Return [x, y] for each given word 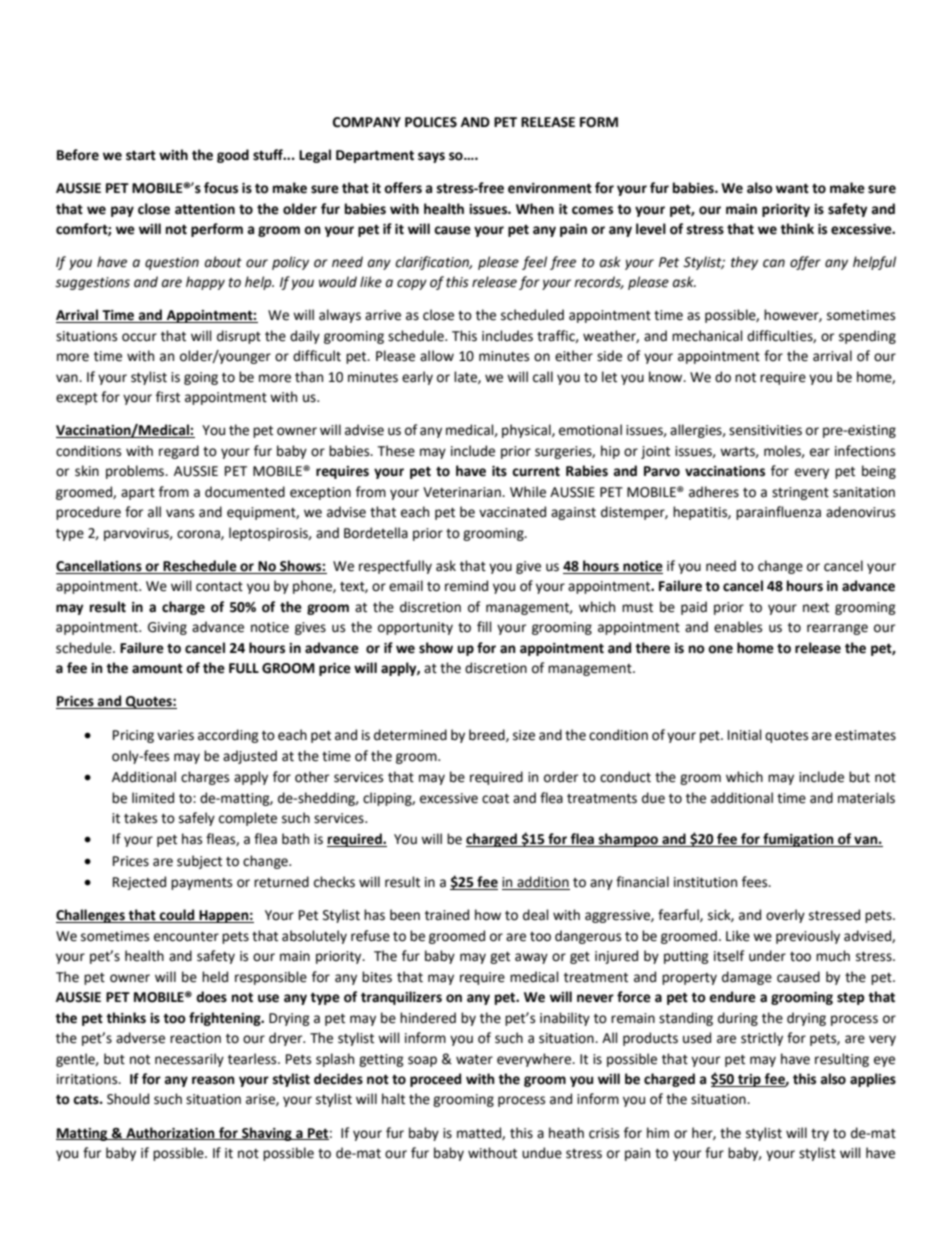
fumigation [798, 840]
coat [495, 799]
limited [153, 798]
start [141, 155]
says [431, 157]
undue [542, 1153]
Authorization [170, 1133]
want [792, 188]
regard [179, 452]
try [820, 1135]
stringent [800, 493]
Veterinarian [463, 492]
